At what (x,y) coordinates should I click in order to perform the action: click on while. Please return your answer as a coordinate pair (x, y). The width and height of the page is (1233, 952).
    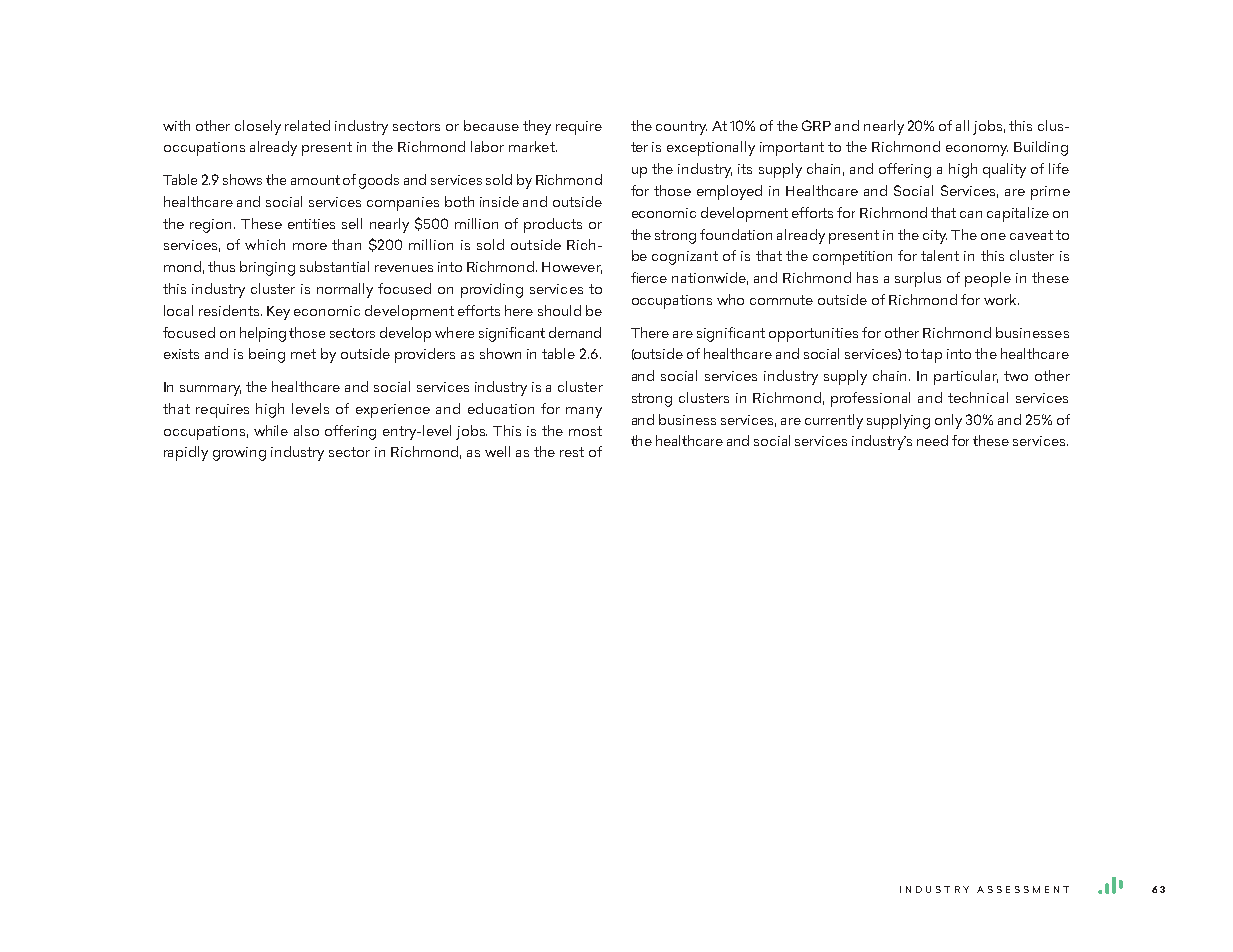
    Looking at the image, I should click on (271, 430).
